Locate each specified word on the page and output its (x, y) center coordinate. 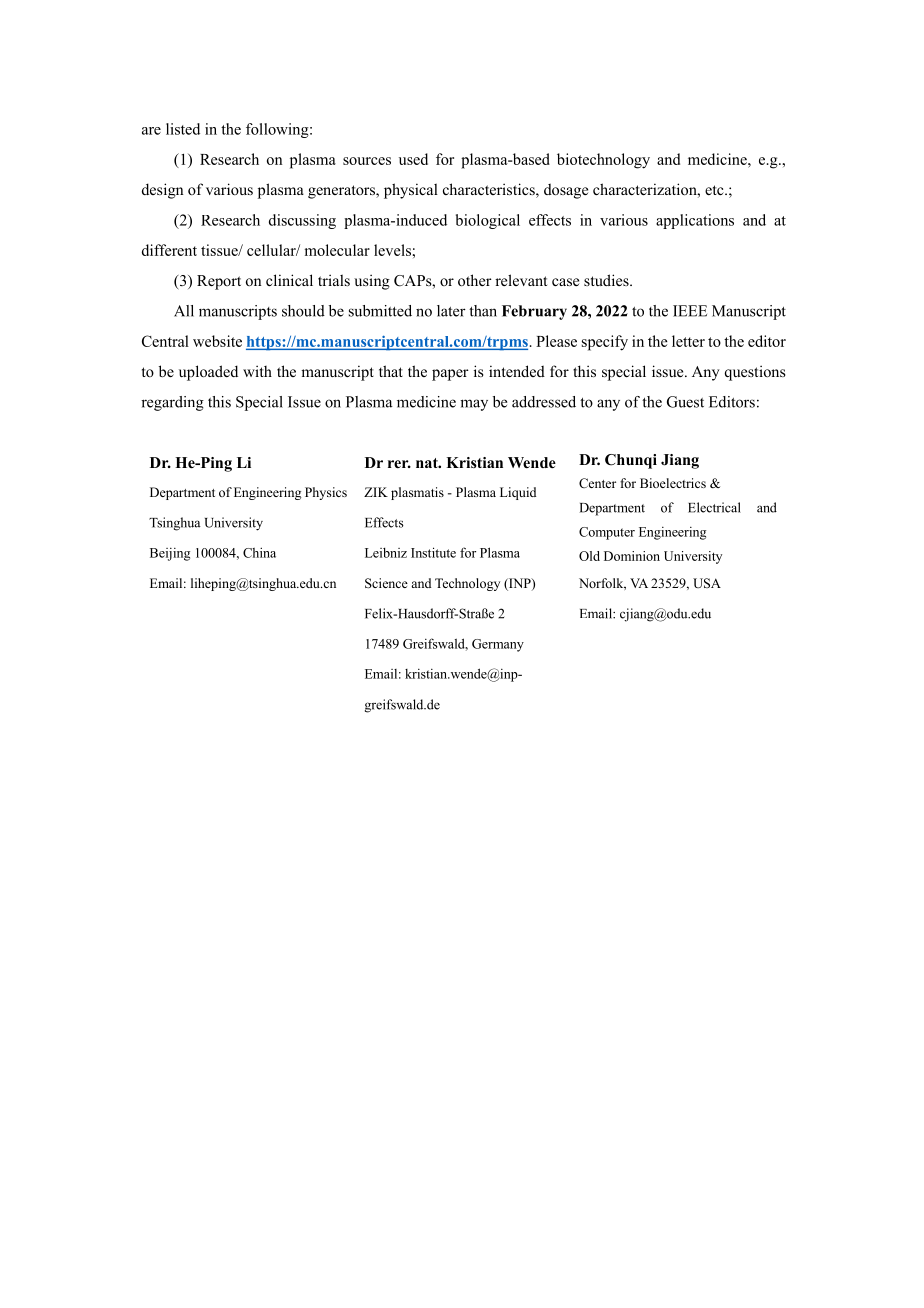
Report (219, 282)
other (475, 280)
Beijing (170, 554)
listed (183, 129)
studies (607, 280)
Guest (685, 402)
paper (450, 375)
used (413, 159)
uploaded (208, 373)
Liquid (518, 493)
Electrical (714, 507)
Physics (326, 493)
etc (715, 190)
